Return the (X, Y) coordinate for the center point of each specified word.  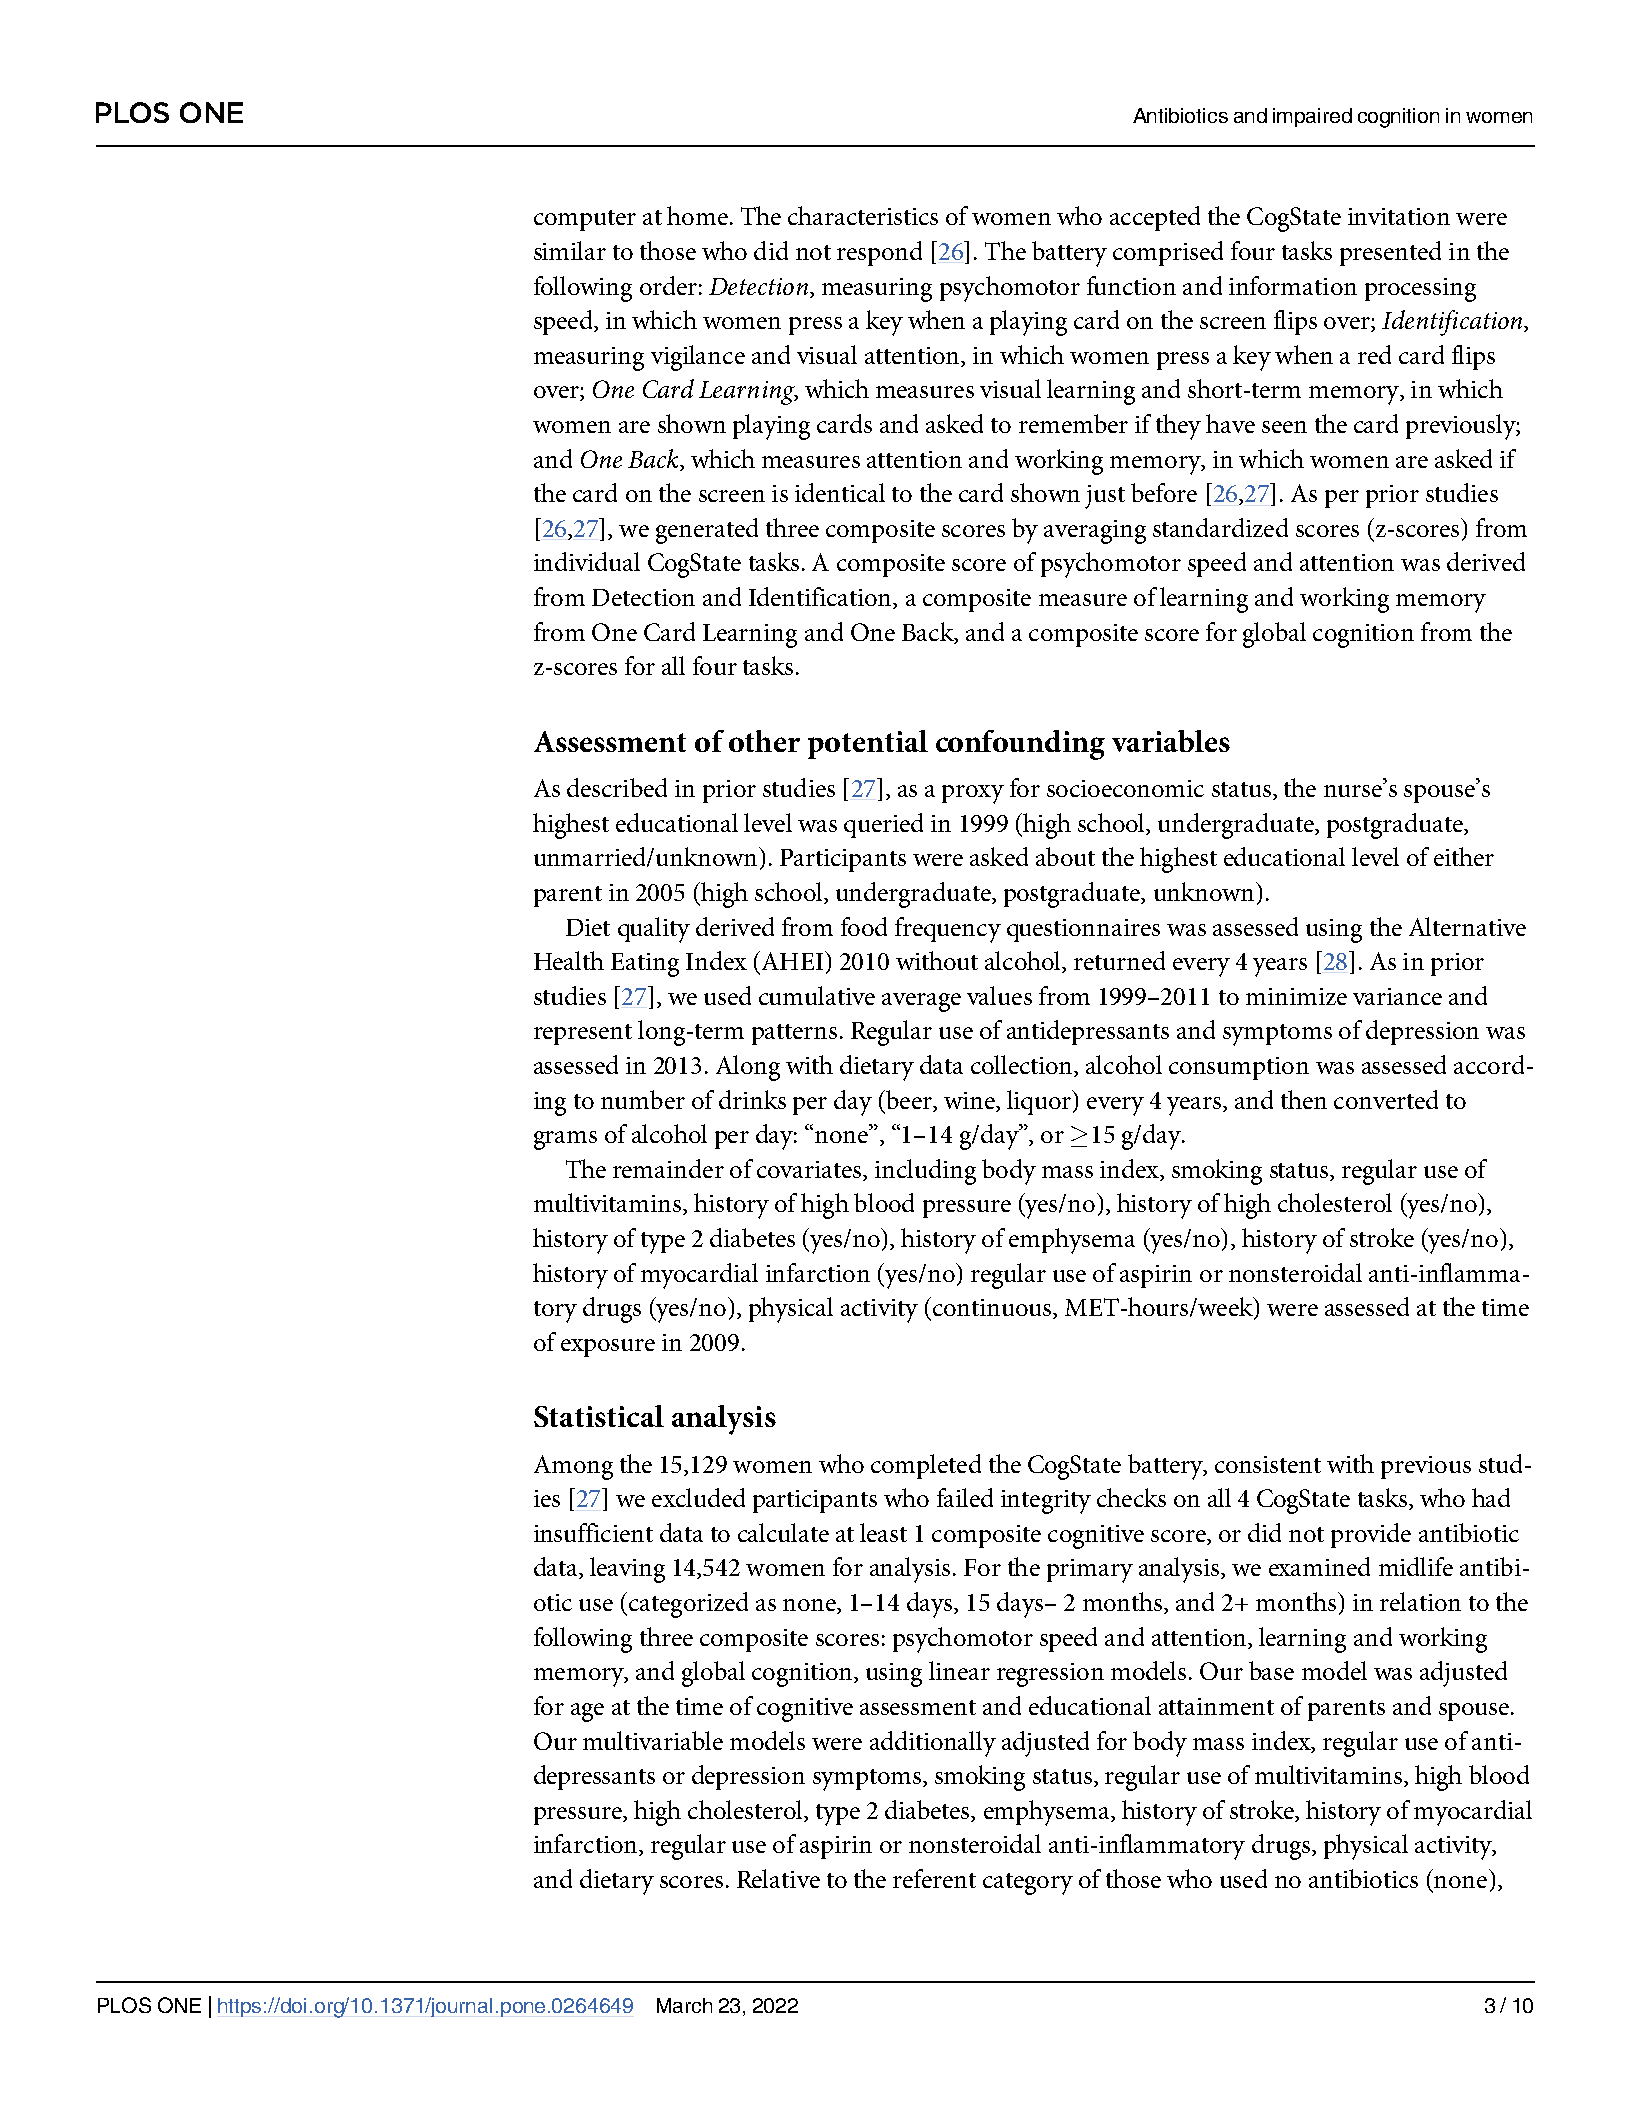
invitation (1399, 216)
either (1464, 856)
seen (1284, 427)
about (1065, 856)
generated (707, 531)
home (697, 215)
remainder (668, 1168)
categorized (688, 1605)
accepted (1155, 218)
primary (1090, 1571)
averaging (1095, 532)
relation (1420, 1601)
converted (1386, 1099)
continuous (992, 1308)
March (684, 2005)
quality (654, 930)
